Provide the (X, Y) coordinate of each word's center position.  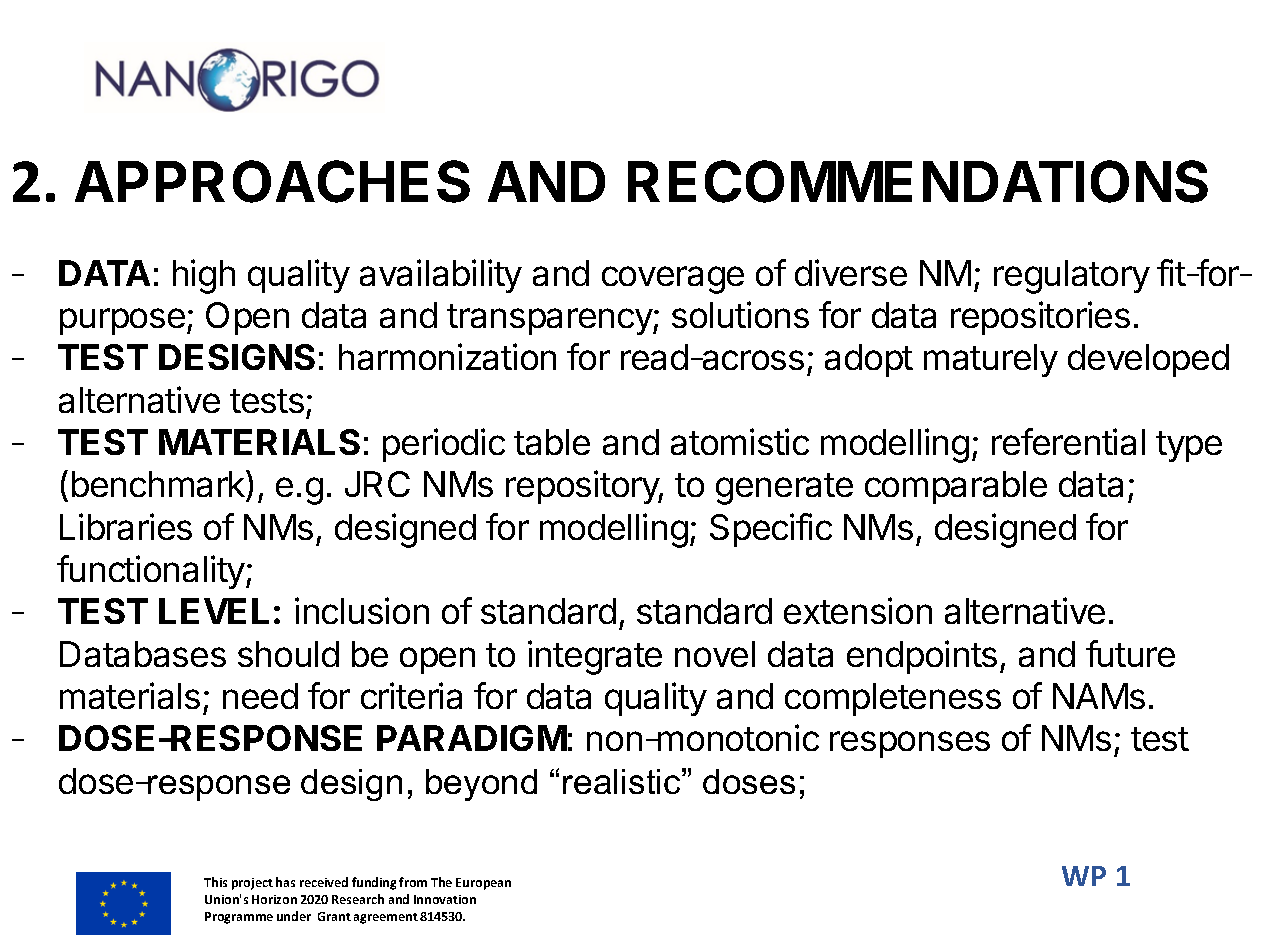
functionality (151, 572)
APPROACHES (272, 181)
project (252, 884)
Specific (771, 530)
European (483, 884)
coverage (673, 280)
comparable (956, 487)
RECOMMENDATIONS (918, 181)
